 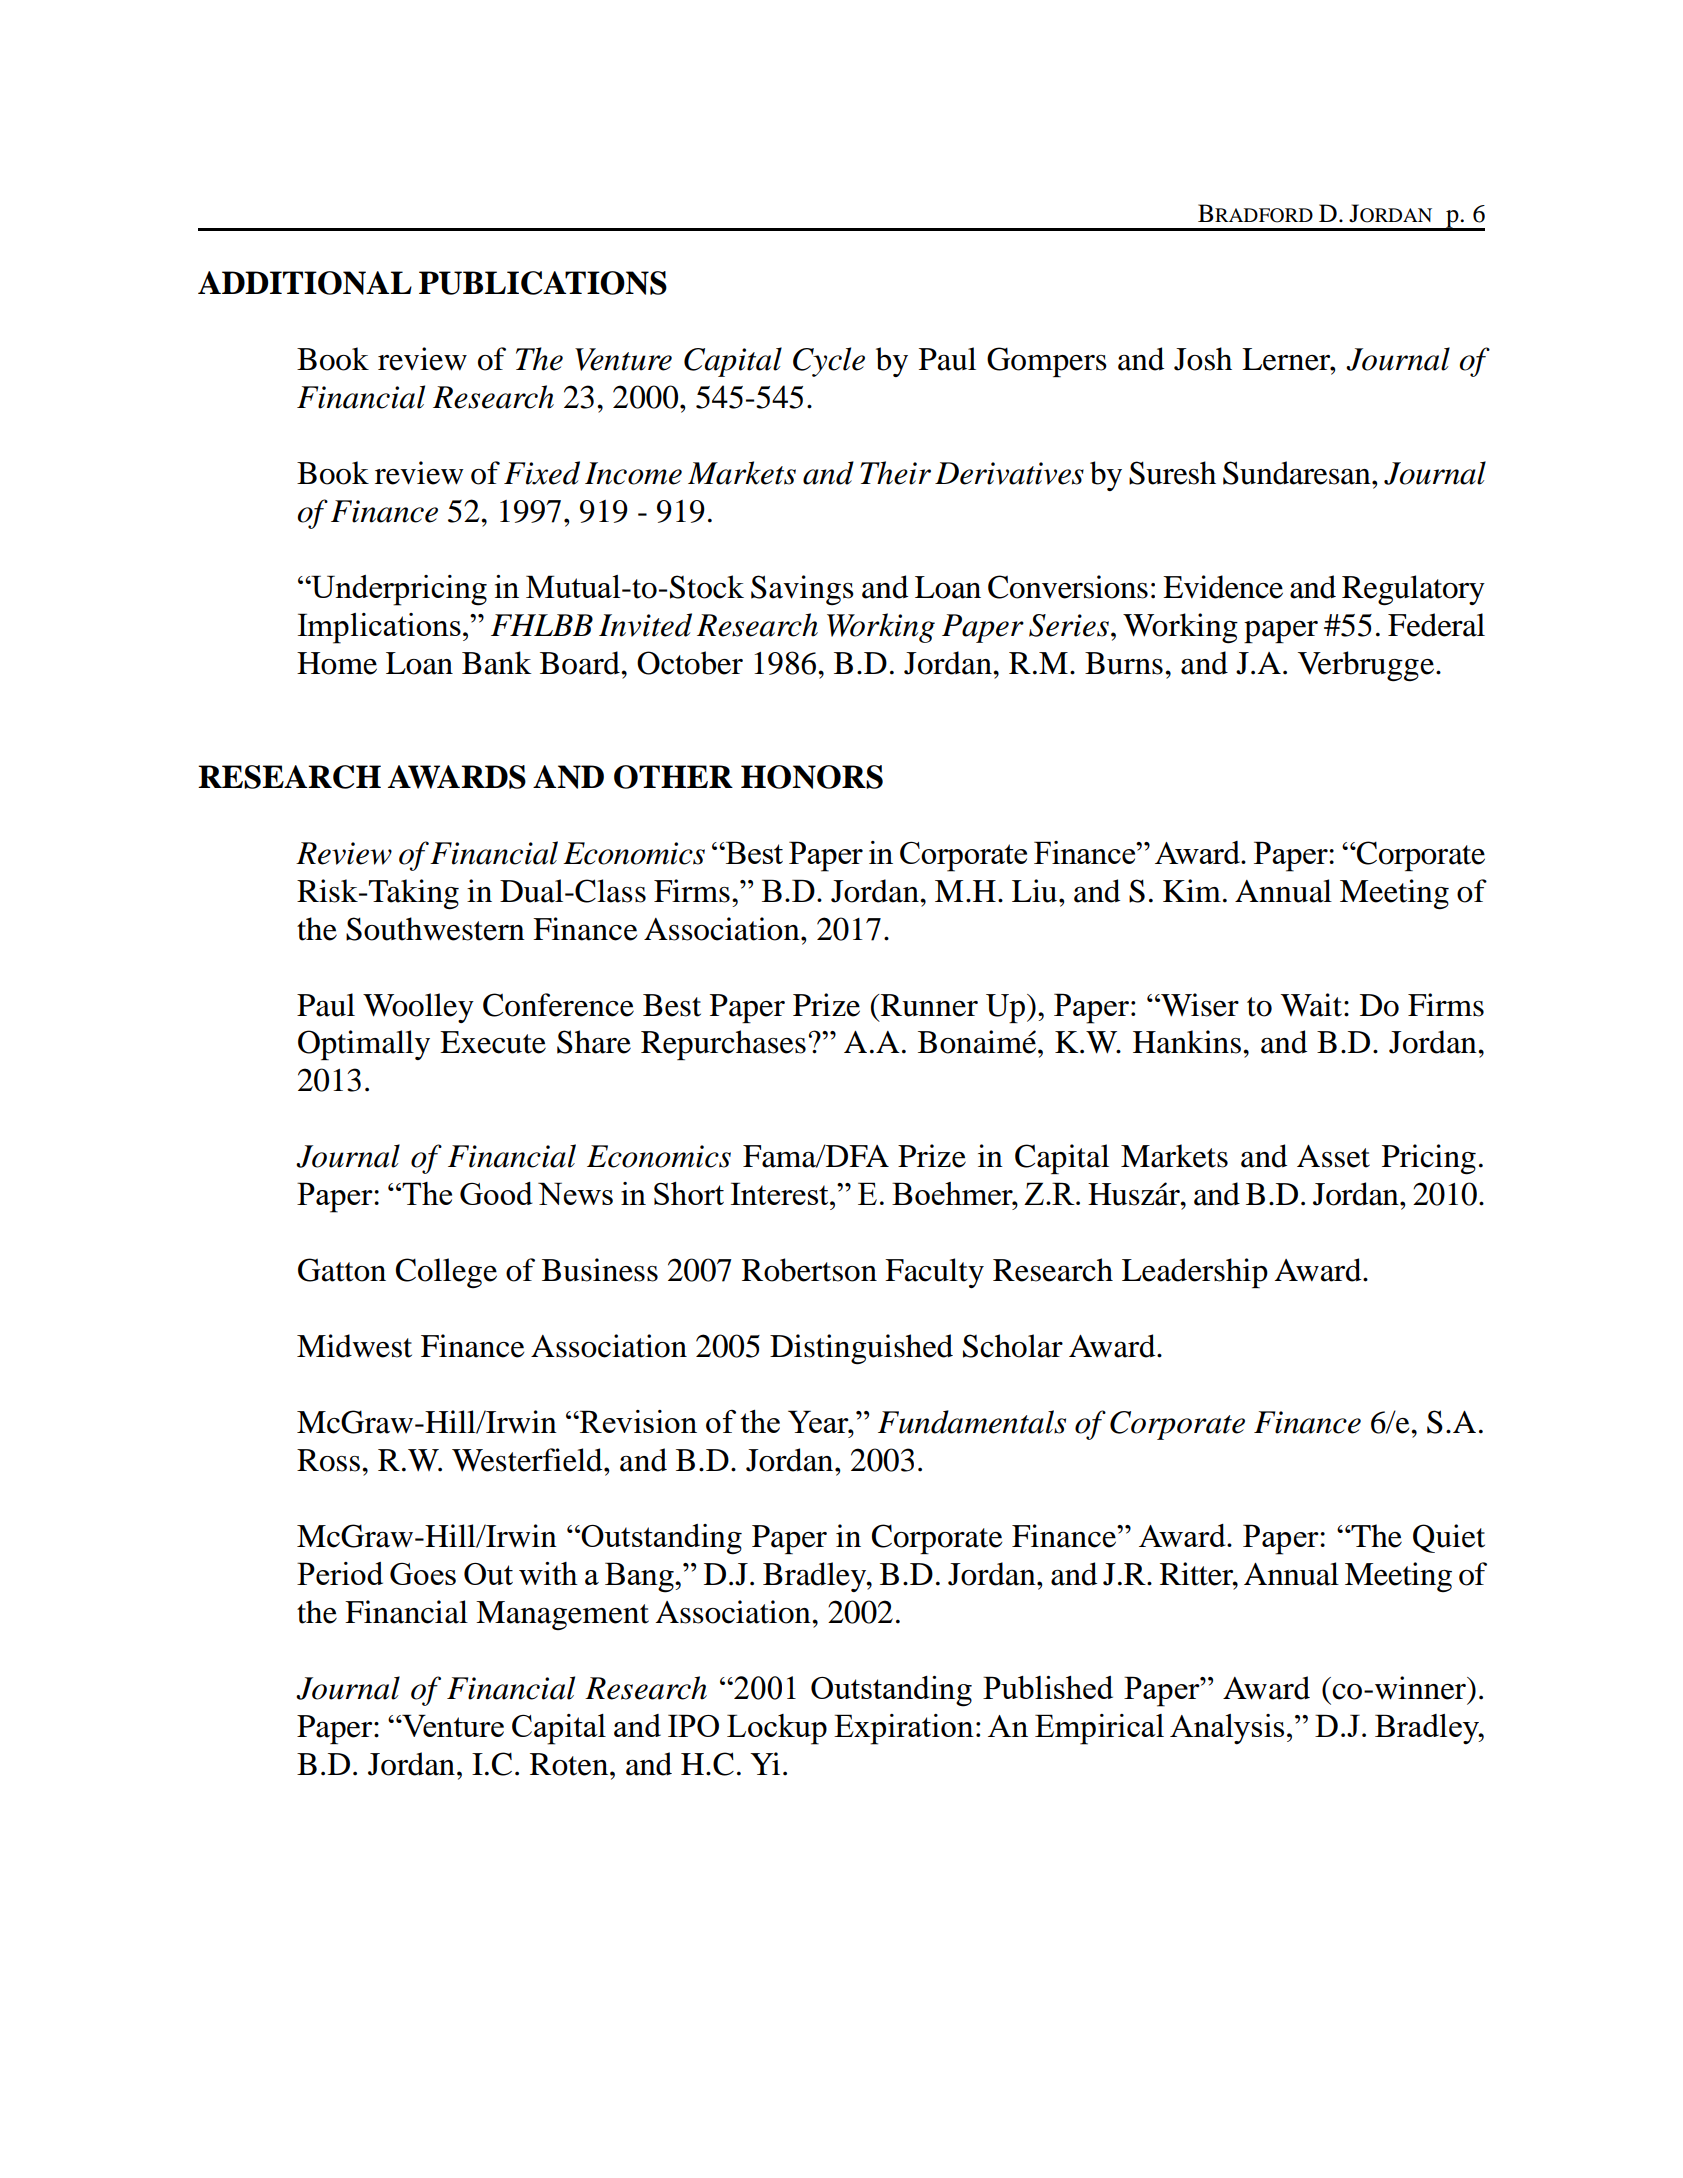 What do you see at coordinates (543, 283) in the screenshot?
I see `PUBLICATIONS` at bounding box center [543, 283].
